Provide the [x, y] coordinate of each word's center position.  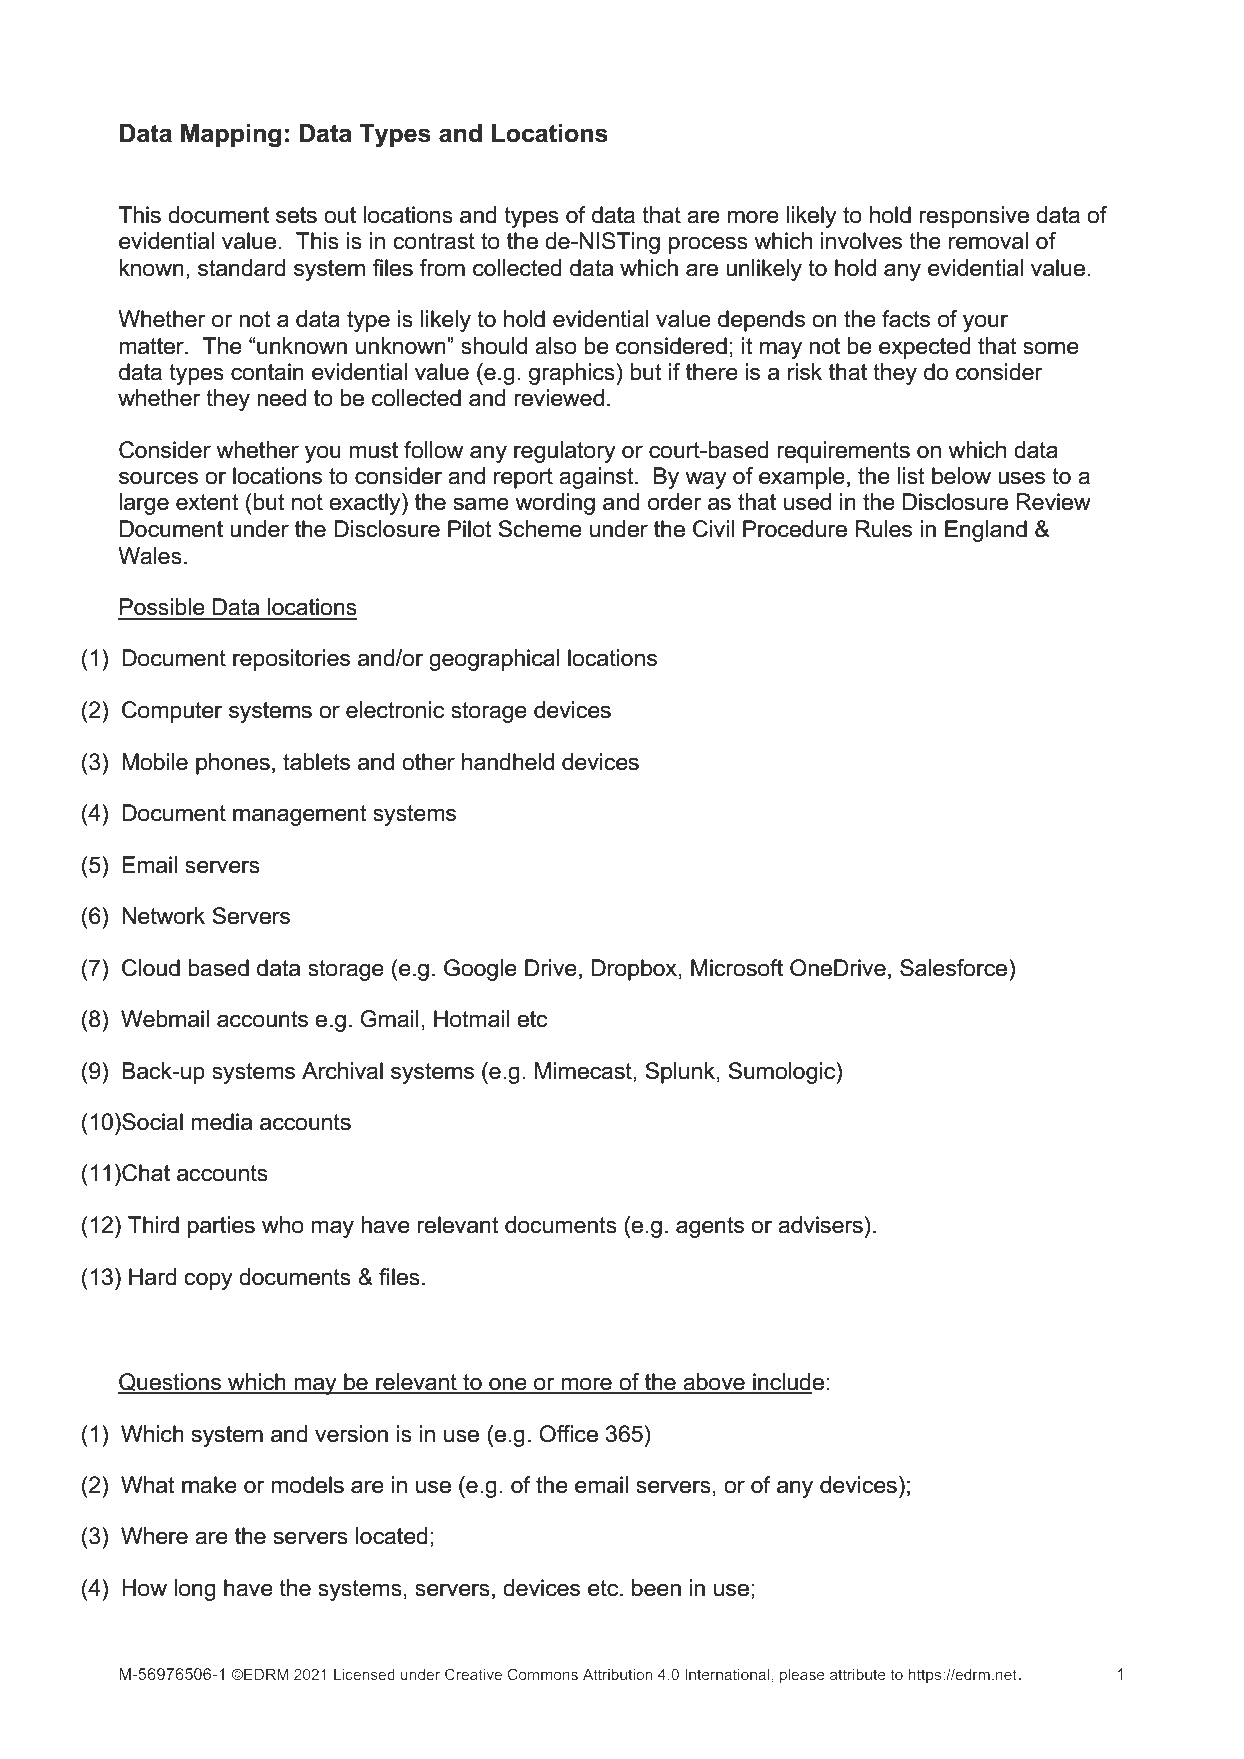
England [986, 531]
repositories [291, 660]
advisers [820, 1225]
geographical [494, 660]
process [708, 245]
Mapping [231, 136]
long [195, 1590]
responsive [974, 217]
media [221, 1122]
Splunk [680, 1073]
